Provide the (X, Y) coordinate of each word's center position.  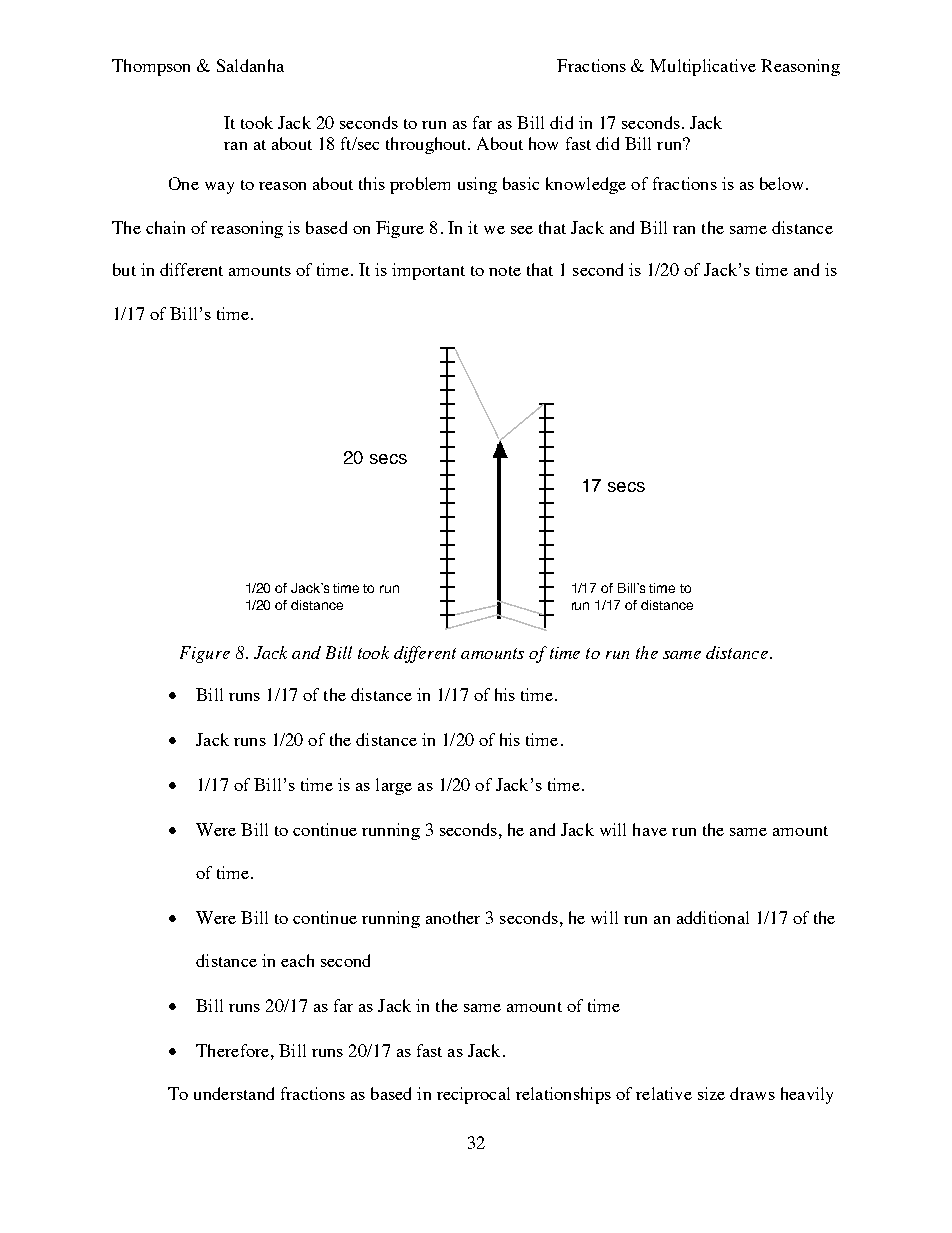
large (394, 786)
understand (234, 1093)
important (428, 271)
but (124, 269)
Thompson (151, 67)
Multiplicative (703, 67)
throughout (428, 145)
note (505, 271)
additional (713, 917)
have (650, 829)
